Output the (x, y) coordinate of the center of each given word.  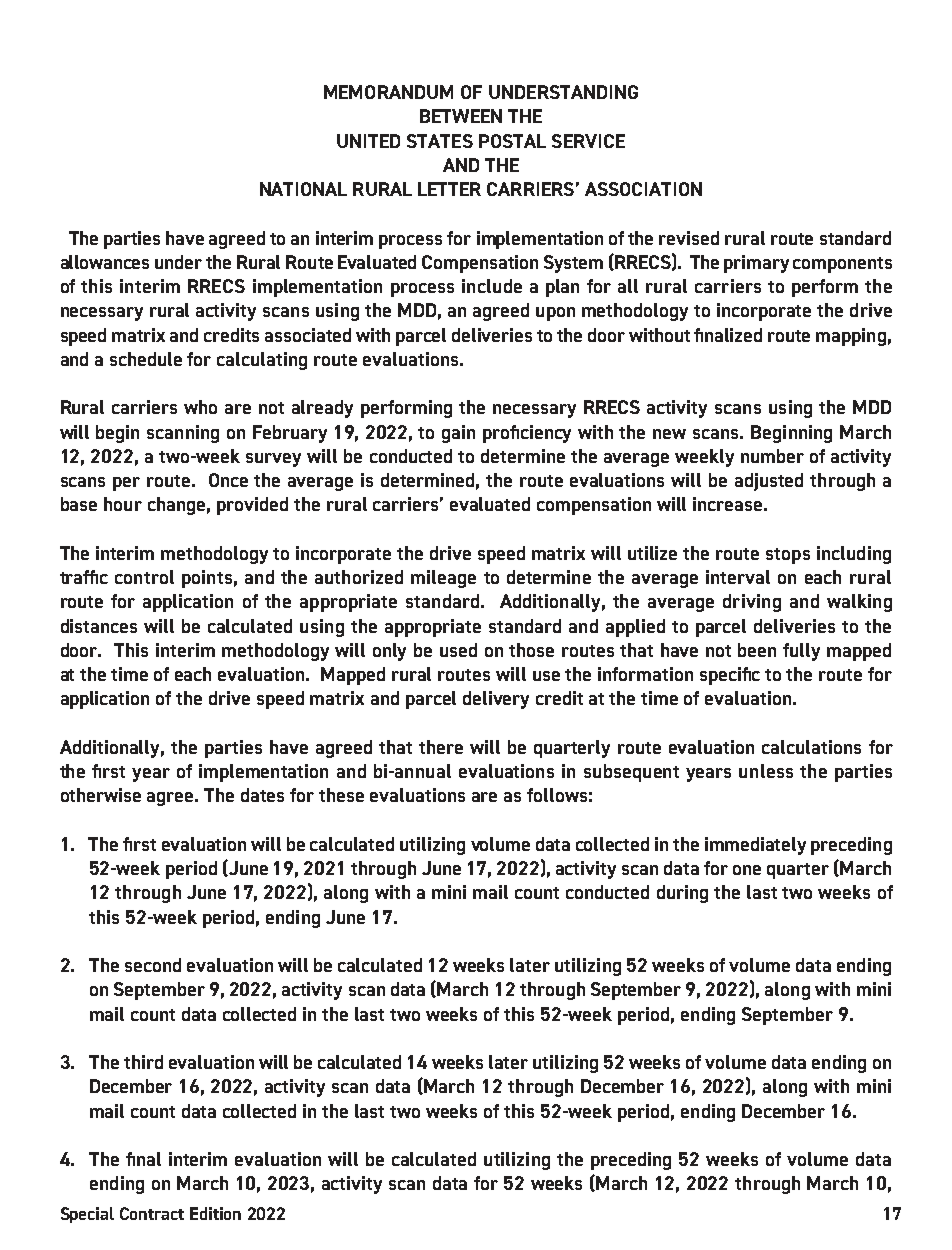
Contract (152, 1213)
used (458, 650)
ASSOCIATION (643, 189)
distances (99, 626)
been (757, 650)
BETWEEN (461, 116)
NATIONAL (303, 189)
